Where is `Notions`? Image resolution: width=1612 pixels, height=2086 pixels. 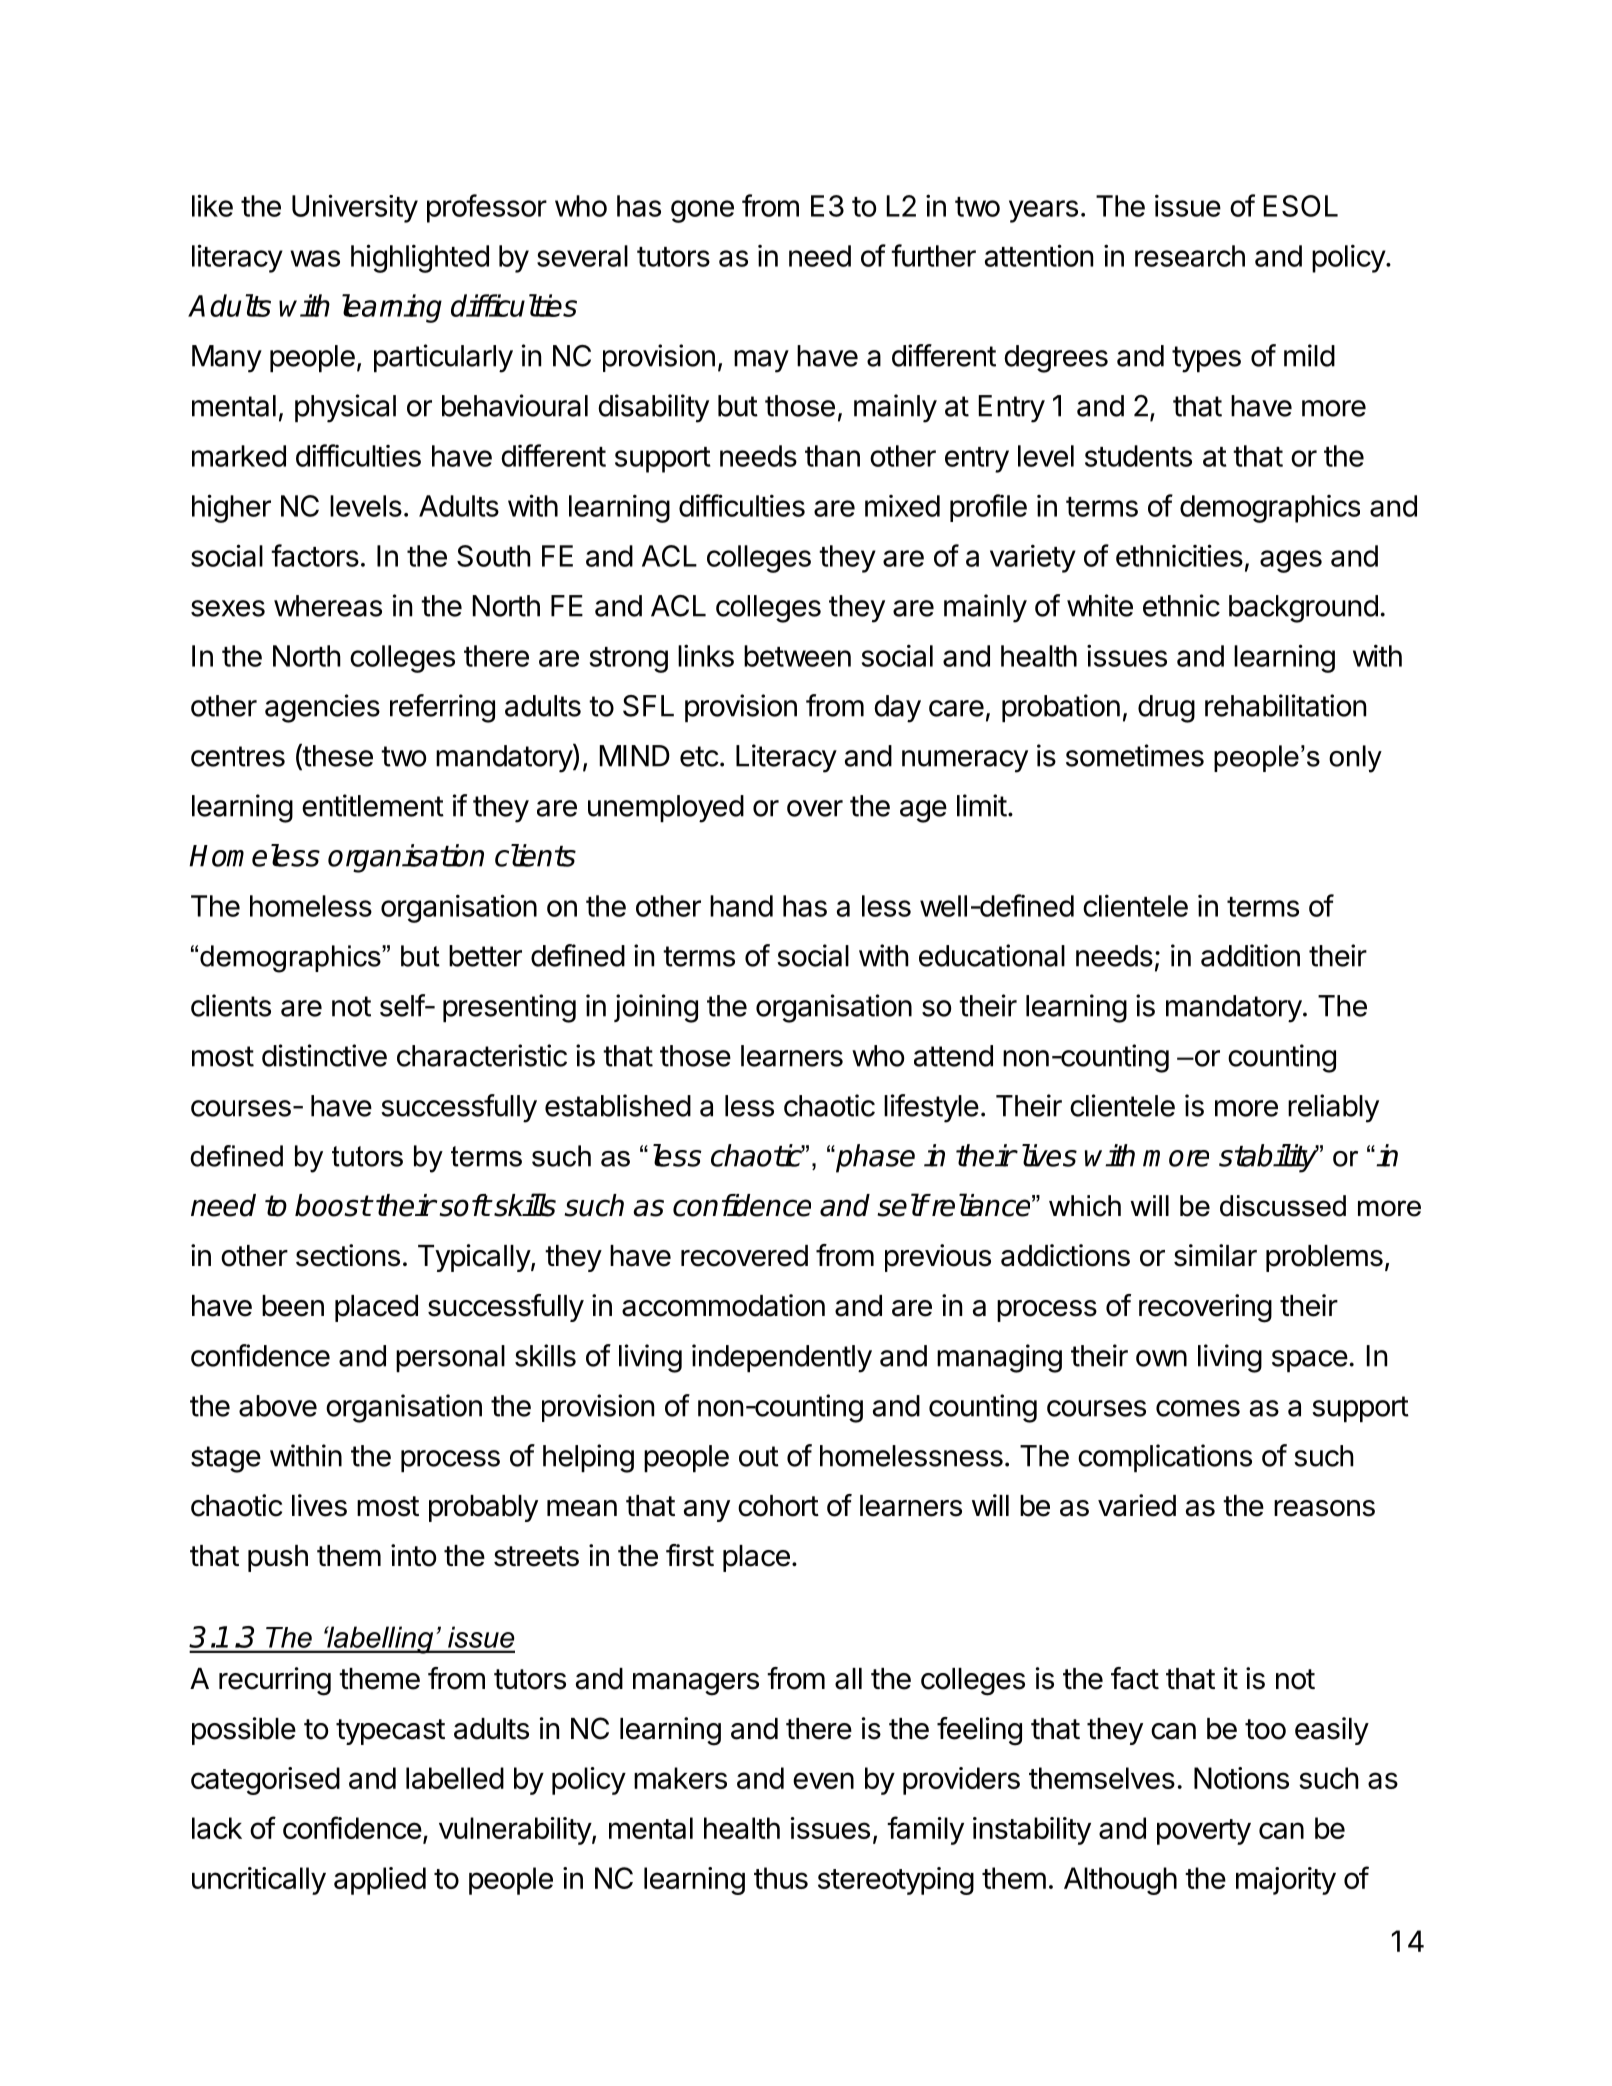 Notions is located at coordinates (1241, 1778).
